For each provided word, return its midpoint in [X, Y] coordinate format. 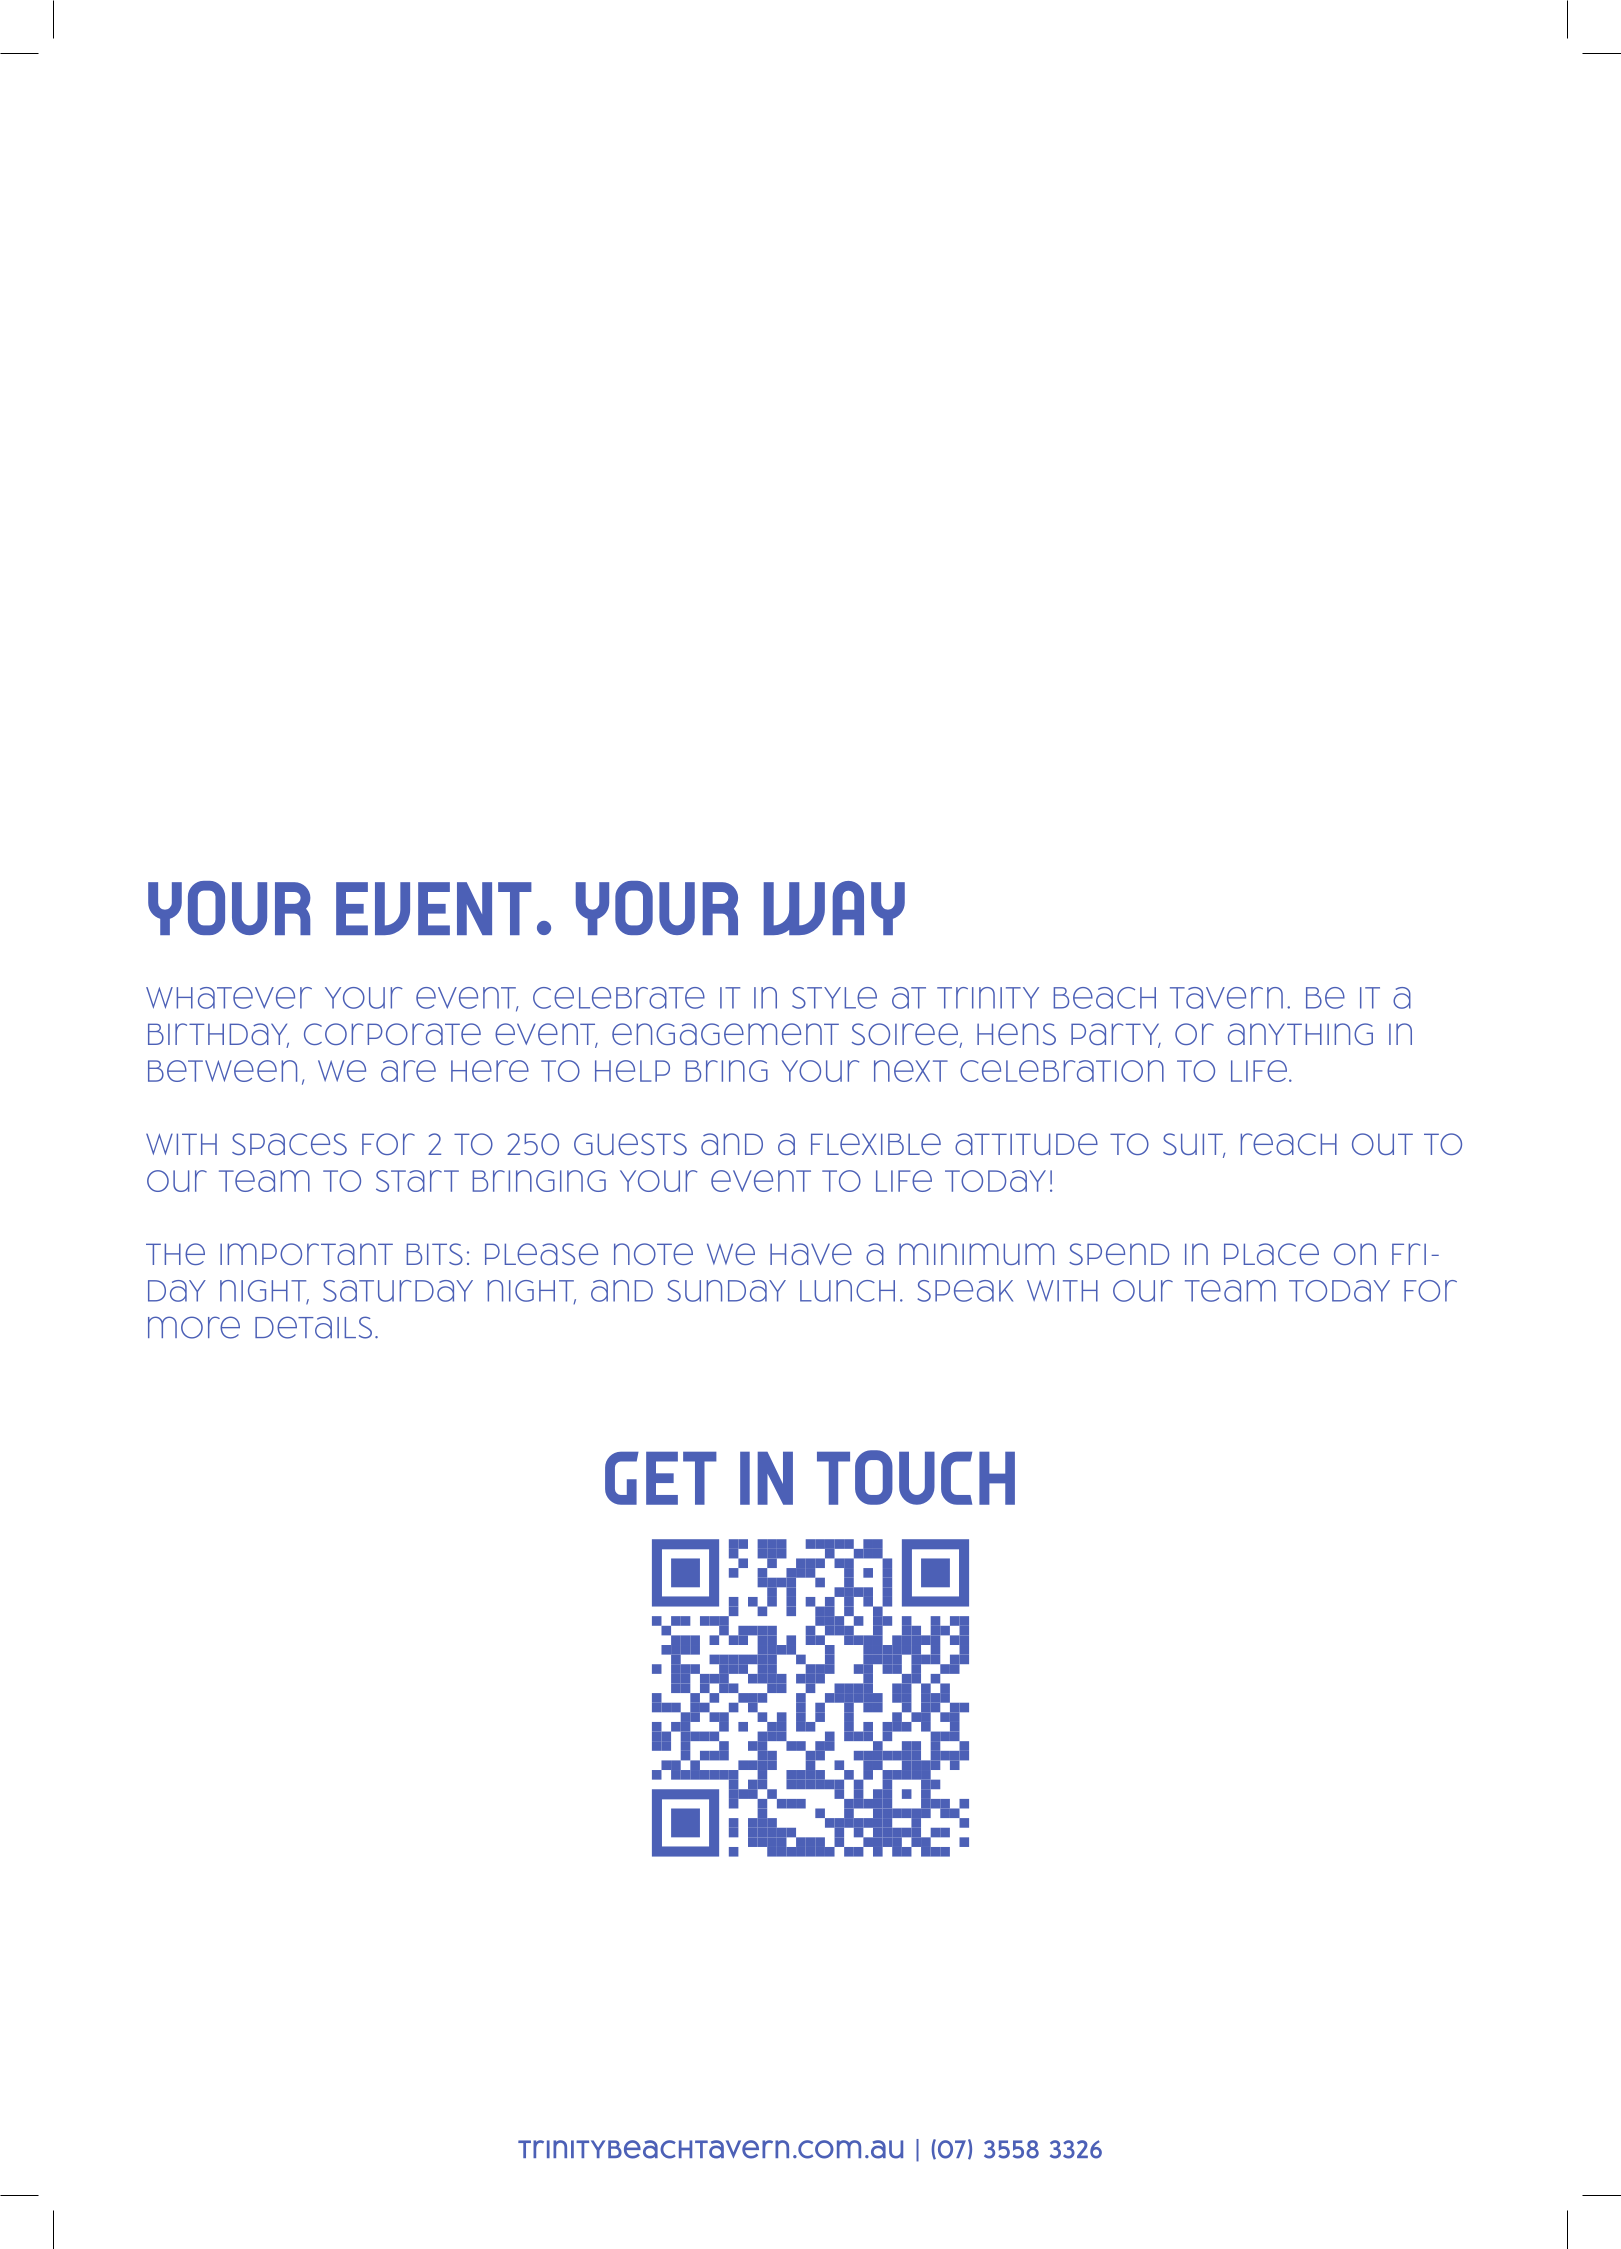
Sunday [727, 1291]
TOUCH [916, 1477]
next [911, 1071]
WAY [834, 908]
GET [661, 1478]
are [408, 1071]
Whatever [229, 998]
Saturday [398, 1291]
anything [1300, 1034]
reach [1289, 1144]
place [1271, 1254]
